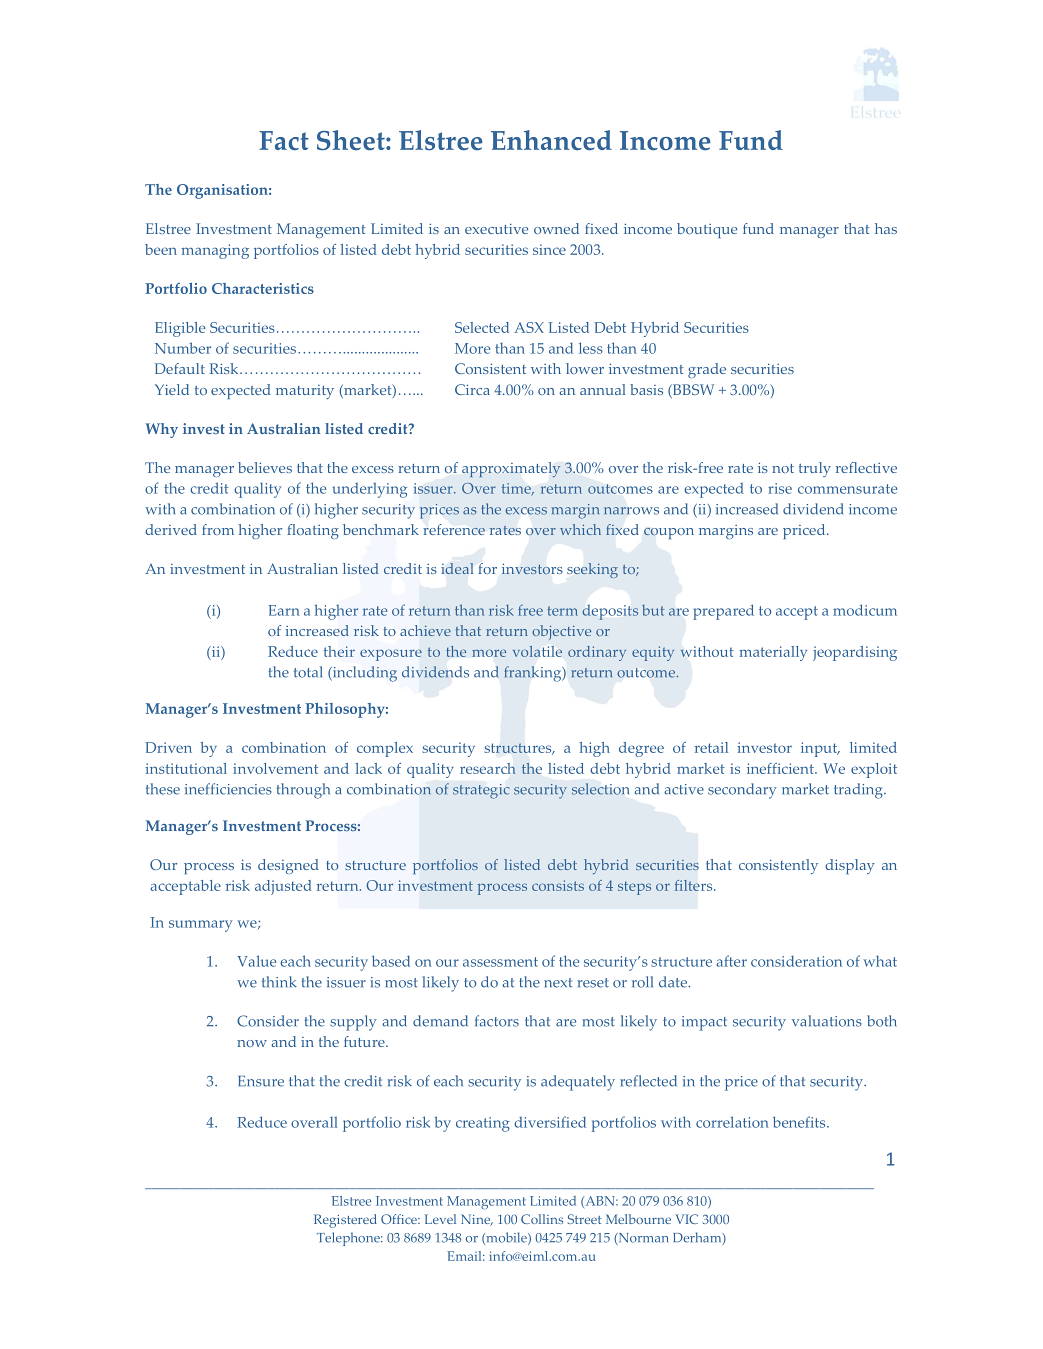 Image resolution: width=1043 pixels, height=1349 pixels. Describe the element at coordinates (551, 140) in the page. I see `Enhanced` at that location.
